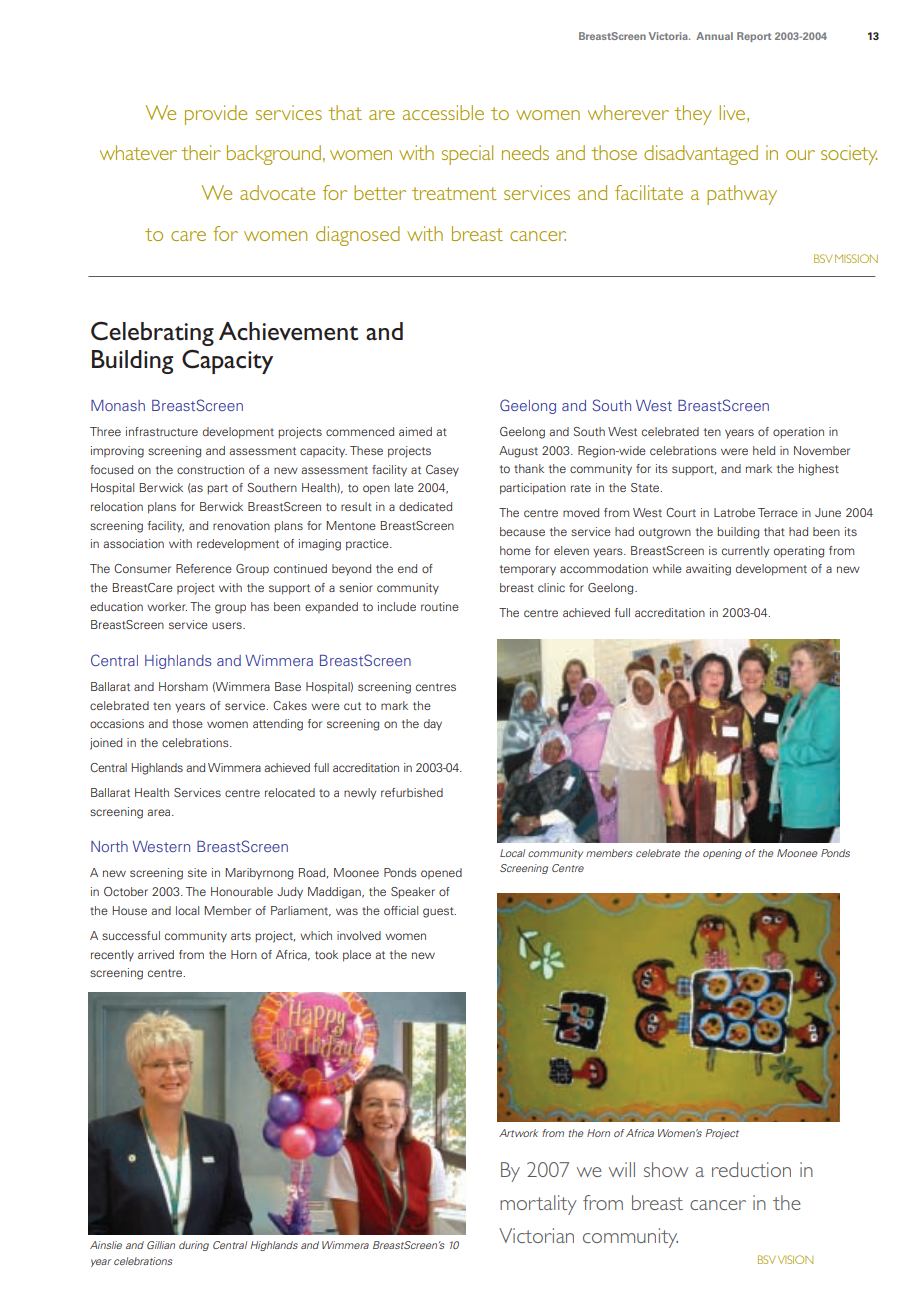 Image resolution: width=924 pixels, height=1308 pixels. Describe the element at coordinates (754, 37) in the screenshot. I see `Report` at that location.
